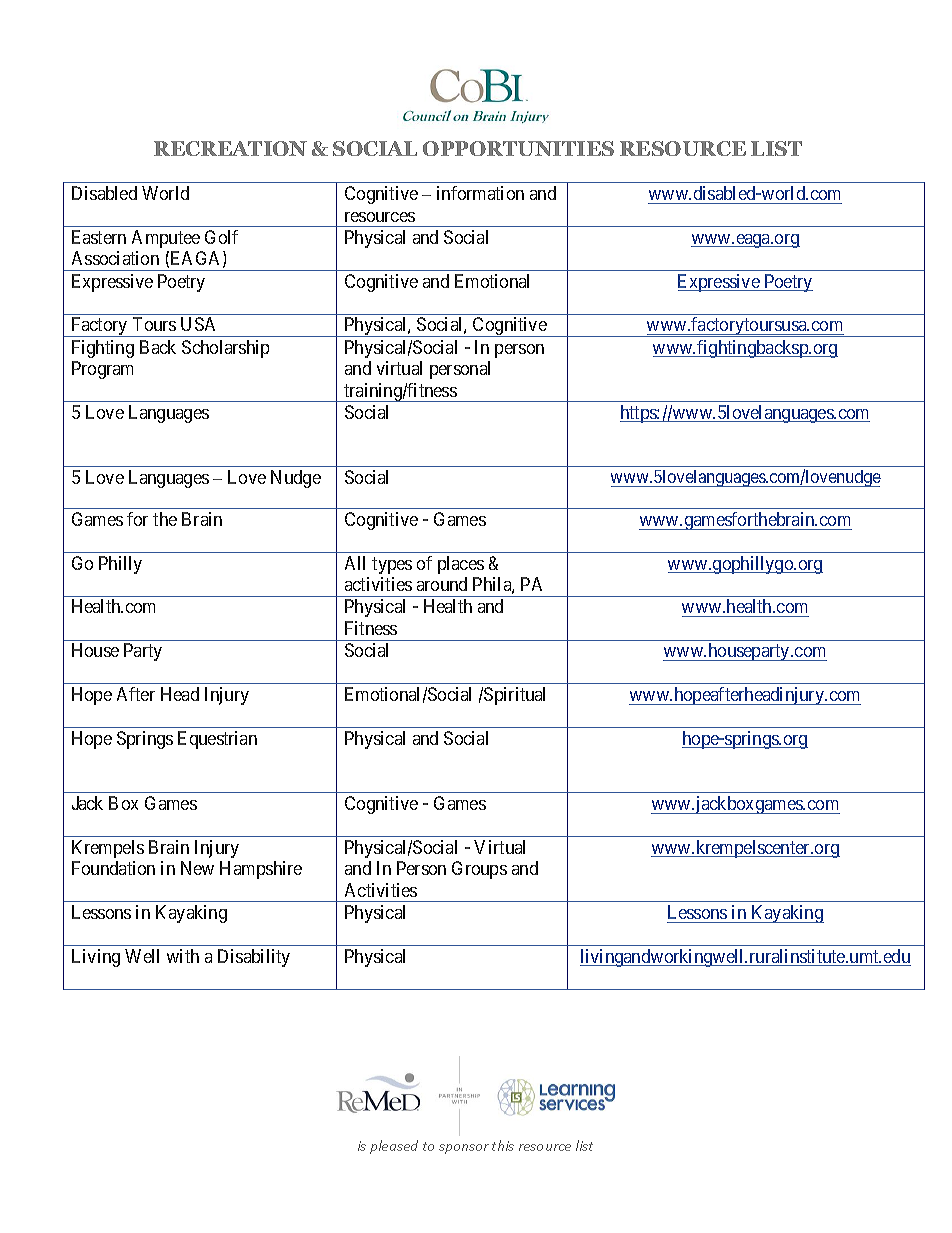  Describe the element at coordinates (461, 565) in the screenshot. I see `places` at that location.
